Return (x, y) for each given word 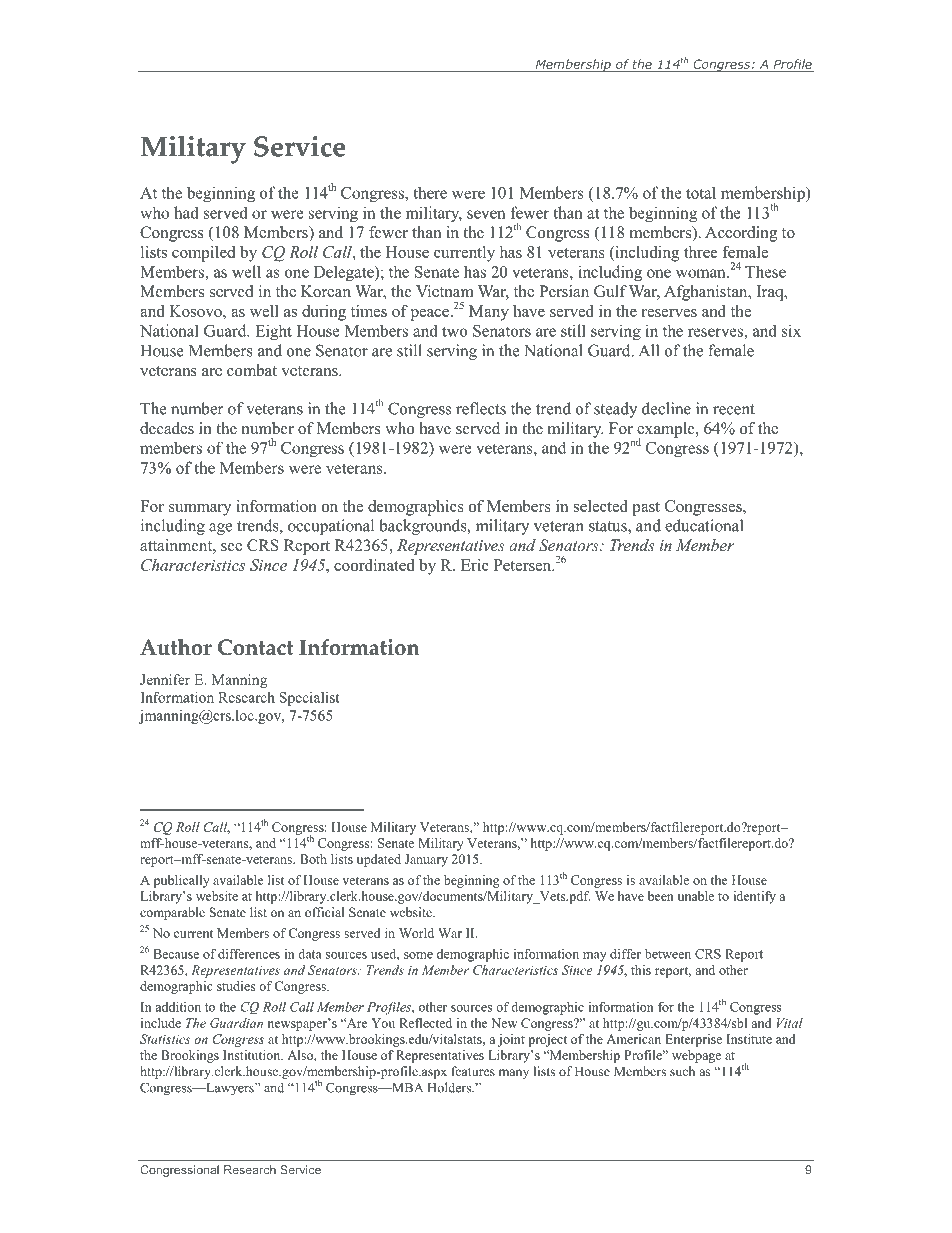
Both (313, 859)
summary (200, 510)
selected (601, 506)
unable (696, 896)
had (186, 212)
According (741, 234)
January (426, 860)
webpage (696, 1056)
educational (704, 525)
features (473, 1071)
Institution (253, 1055)
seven (486, 214)
